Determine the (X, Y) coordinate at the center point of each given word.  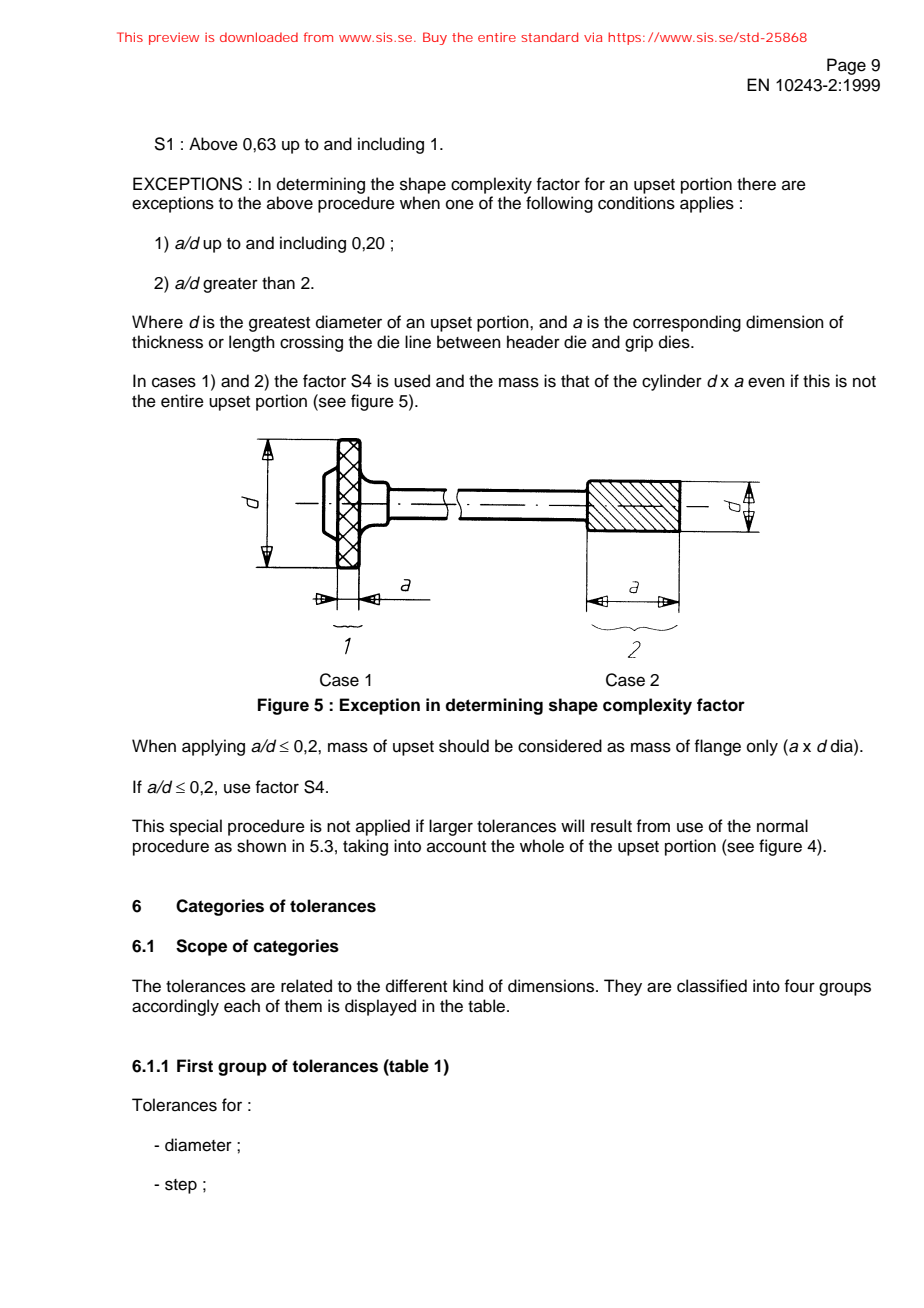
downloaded (259, 37)
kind (468, 986)
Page (846, 66)
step (181, 1186)
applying (213, 747)
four (799, 986)
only (762, 747)
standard (549, 37)
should (464, 746)
